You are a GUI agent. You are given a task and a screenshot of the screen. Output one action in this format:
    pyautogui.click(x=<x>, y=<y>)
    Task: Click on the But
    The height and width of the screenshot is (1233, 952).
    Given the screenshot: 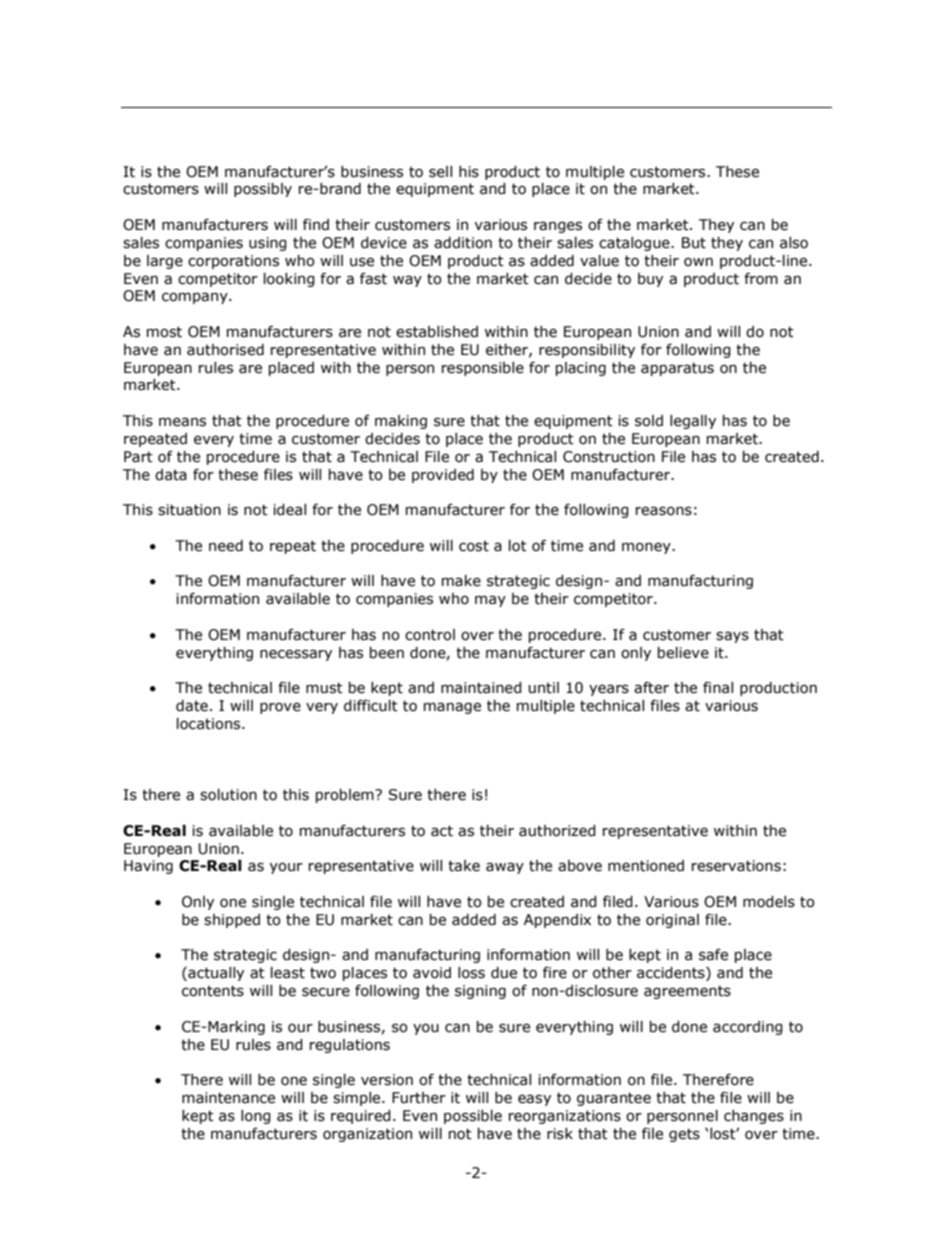 What is the action you would take?
    pyautogui.click(x=694, y=243)
